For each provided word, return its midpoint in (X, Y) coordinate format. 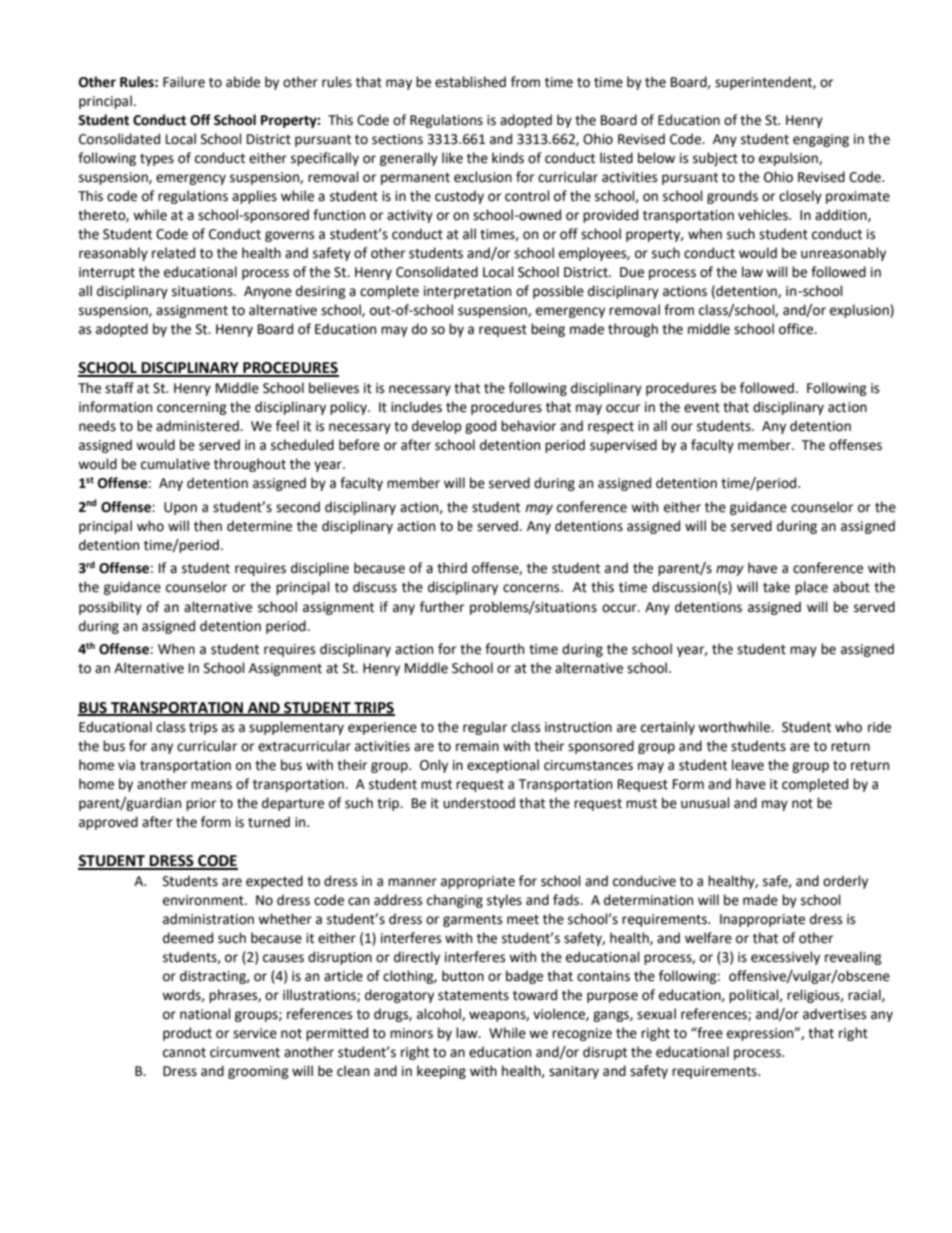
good (480, 427)
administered (198, 426)
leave (748, 765)
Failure (184, 82)
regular (485, 728)
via (126, 765)
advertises (834, 1014)
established (470, 82)
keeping (441, 1072)
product (187, 1034)
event (702, 408)
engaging (821, 140)
